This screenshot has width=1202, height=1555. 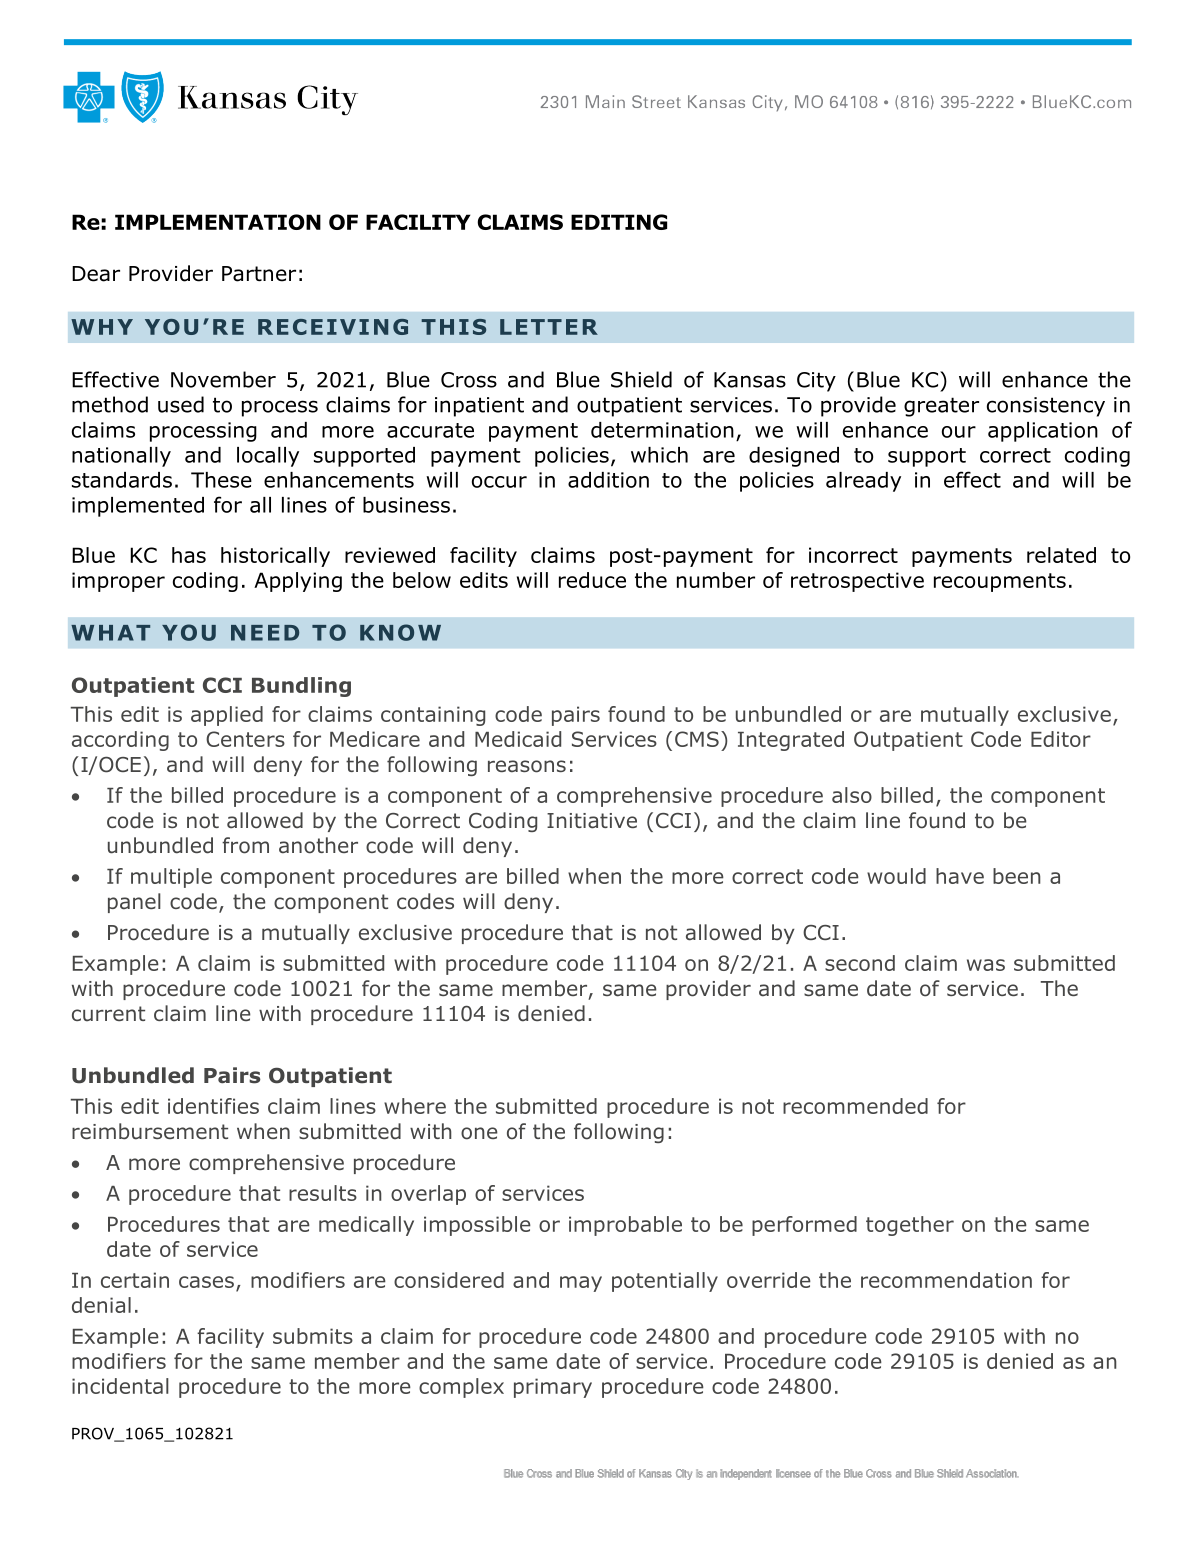 What do you see at coordinates (171, 878) in the screenshot?
I see `multiple` at bounding box center [171, 878].
